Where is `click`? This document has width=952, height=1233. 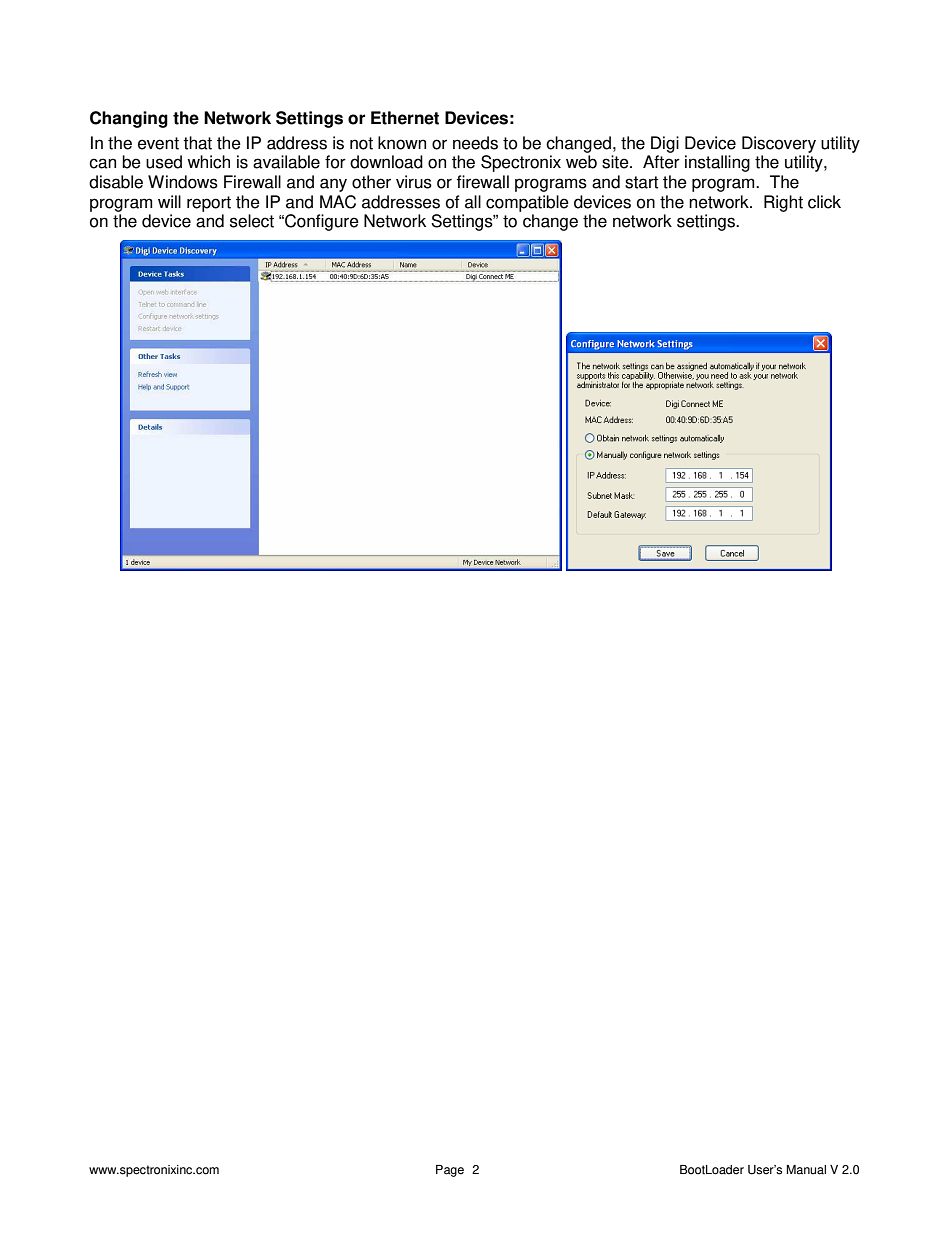
click is located at coordinates (824, 202).
